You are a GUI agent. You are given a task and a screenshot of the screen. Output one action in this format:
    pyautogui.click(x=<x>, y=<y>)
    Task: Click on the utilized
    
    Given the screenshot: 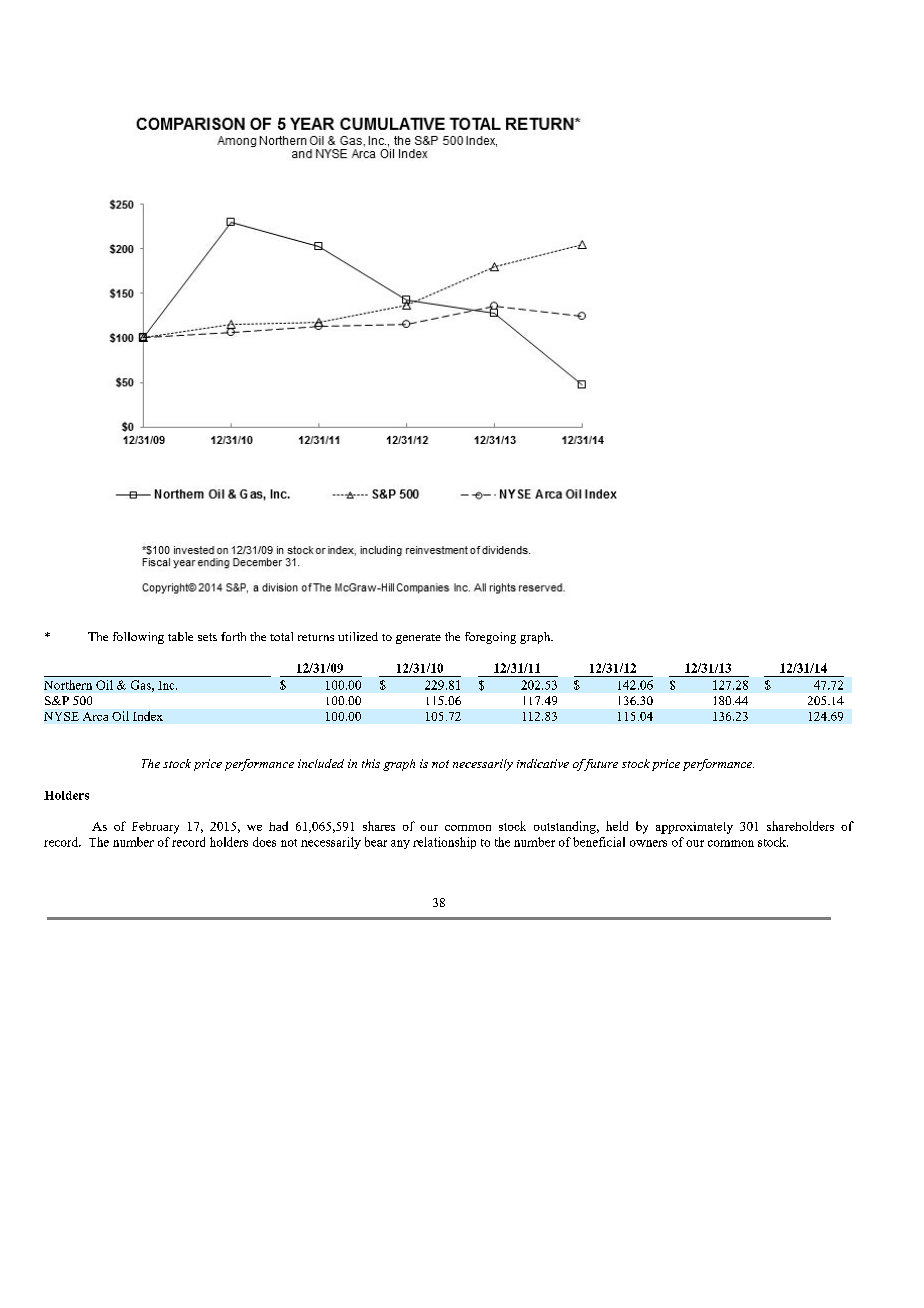 What is the action you would take?
    pyautogui.click(x=358, y=636)
